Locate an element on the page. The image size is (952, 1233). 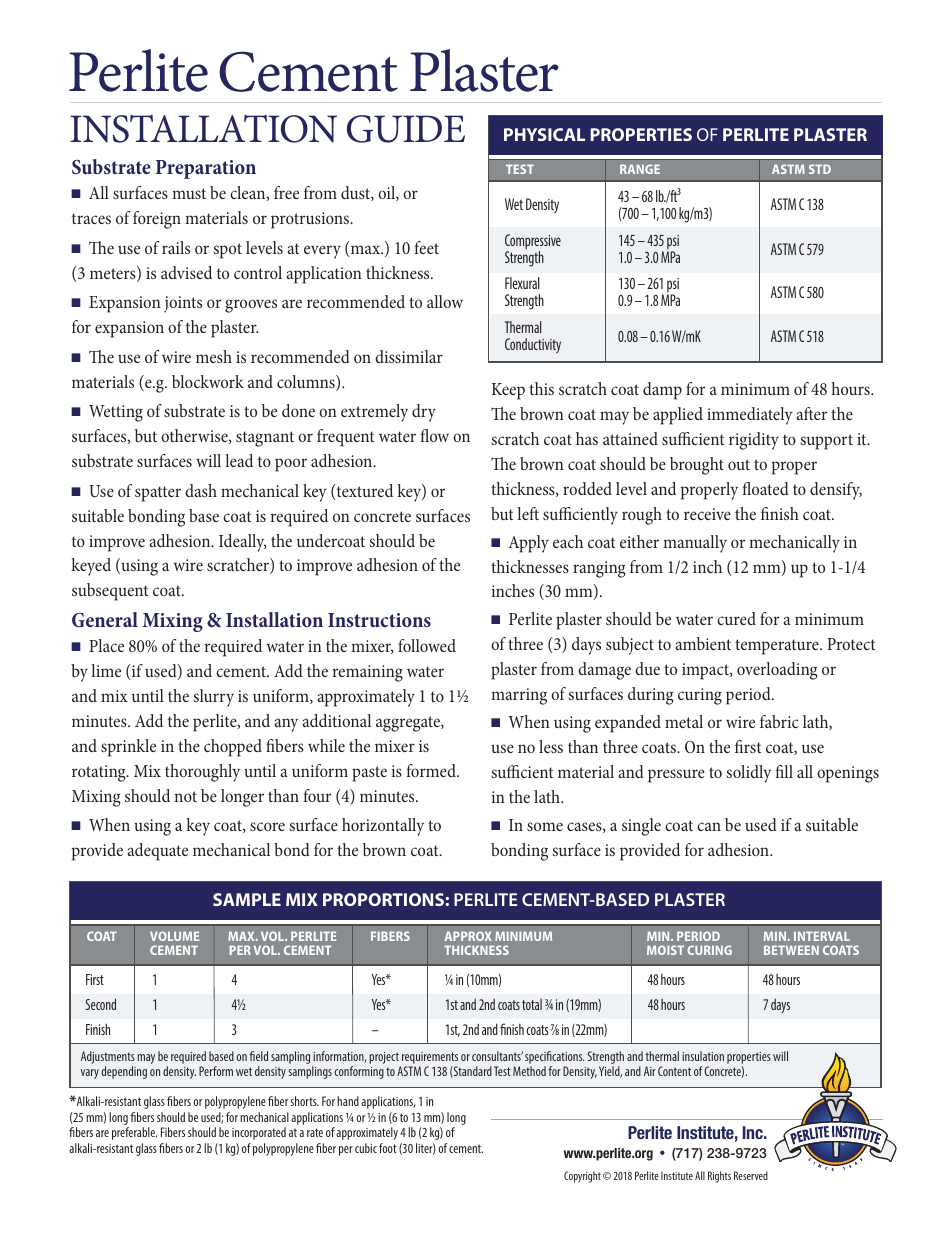
STD is located at coordinates (820, 169).
